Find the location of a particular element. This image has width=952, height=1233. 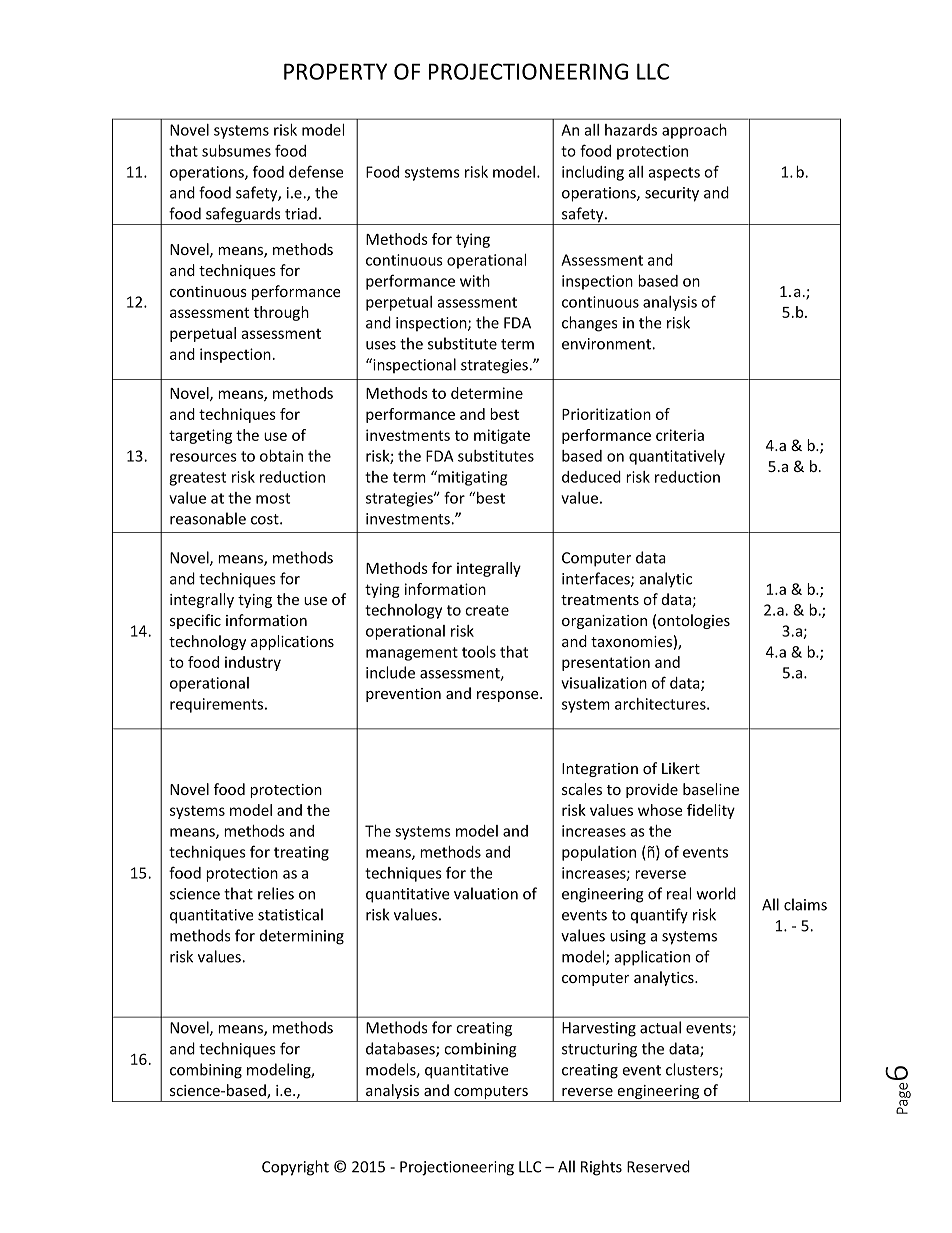

baseline is located at coordinates (711, 789).
